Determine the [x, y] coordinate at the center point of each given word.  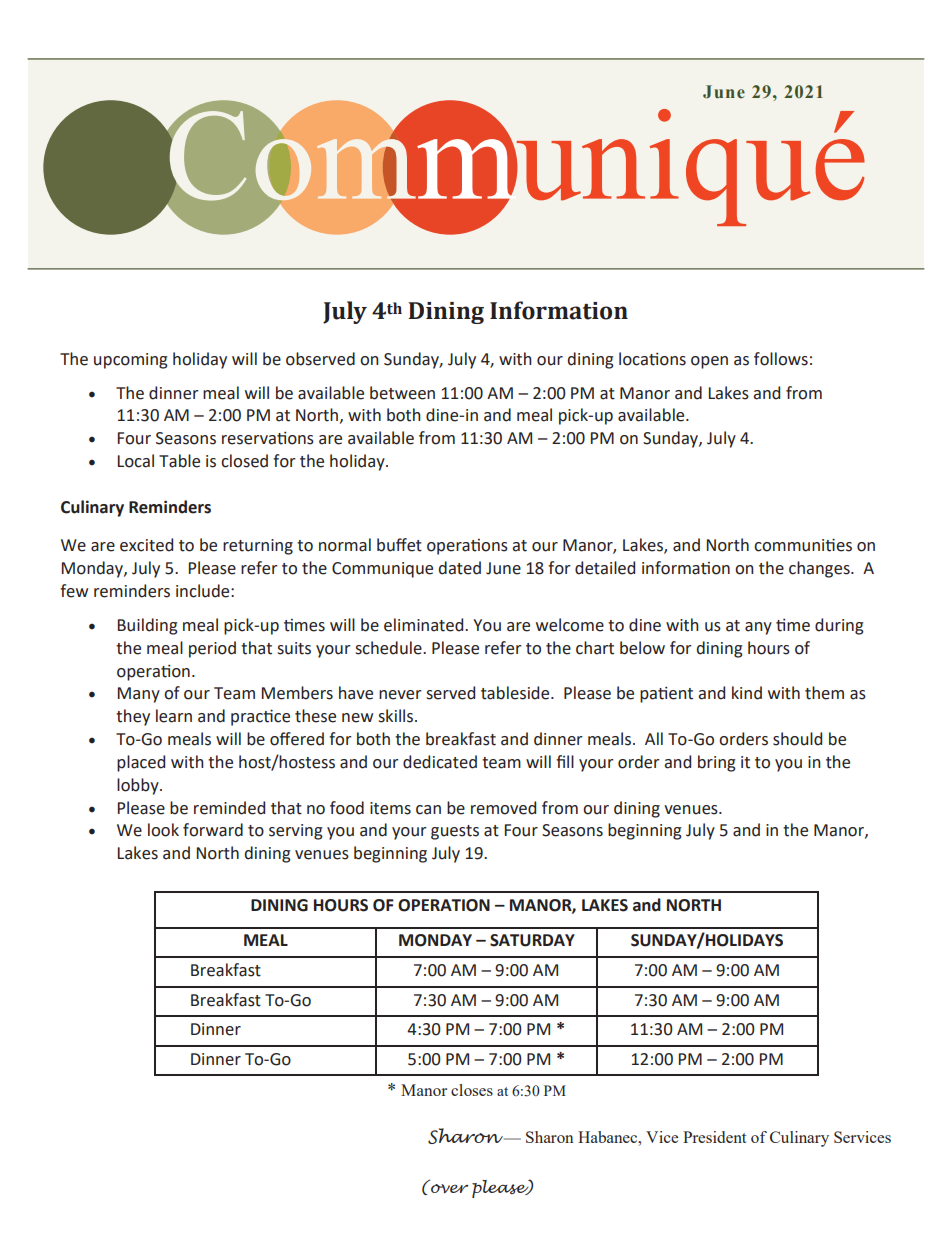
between [402, 393]
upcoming [131, 361]
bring [717, 763]
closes [472, 1090]
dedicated [440, 762]
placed [141, 763]
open [709, 362]
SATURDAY [532, 940]
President [714, 1137]
